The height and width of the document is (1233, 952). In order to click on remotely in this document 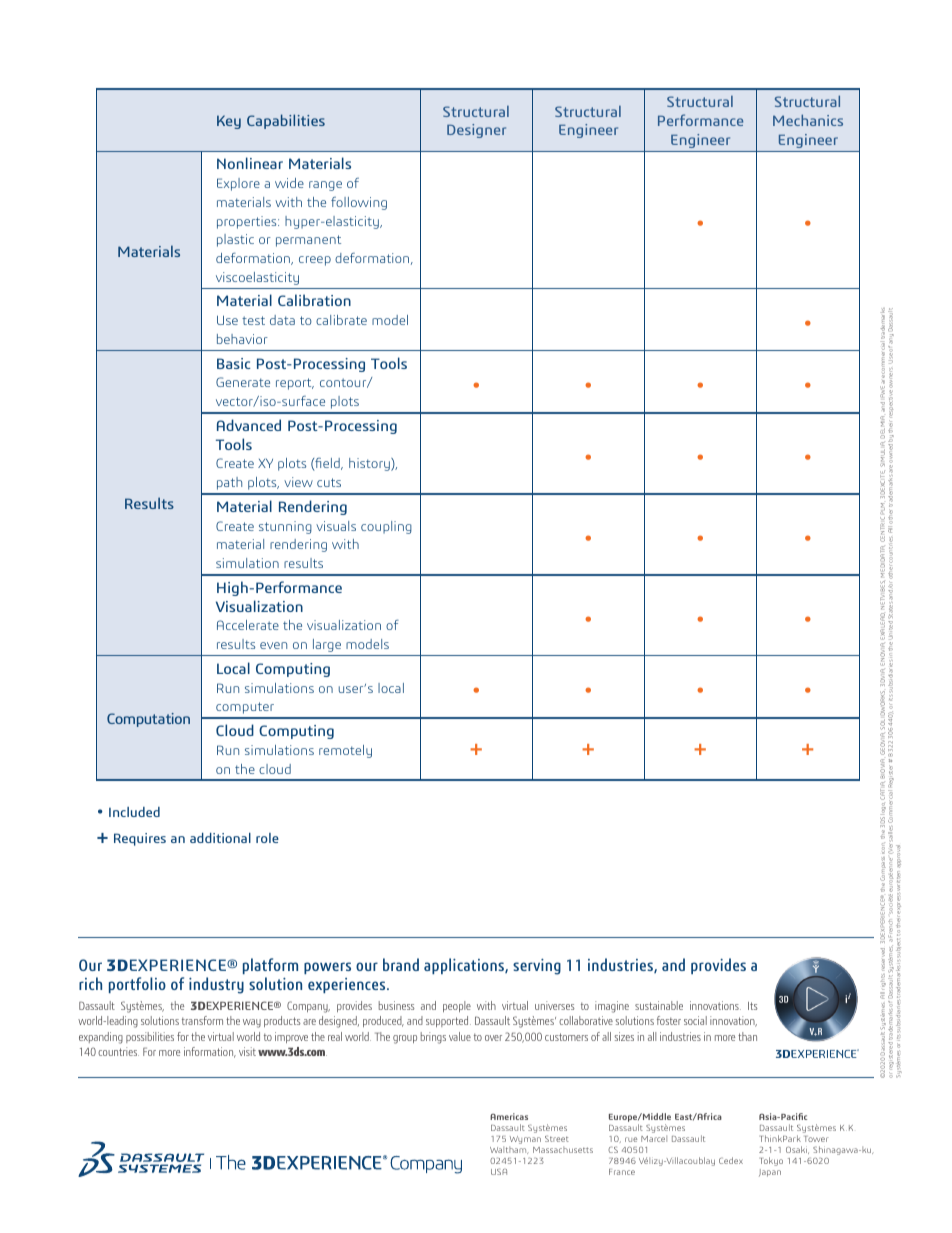, I will do `click(345, 751)`.
